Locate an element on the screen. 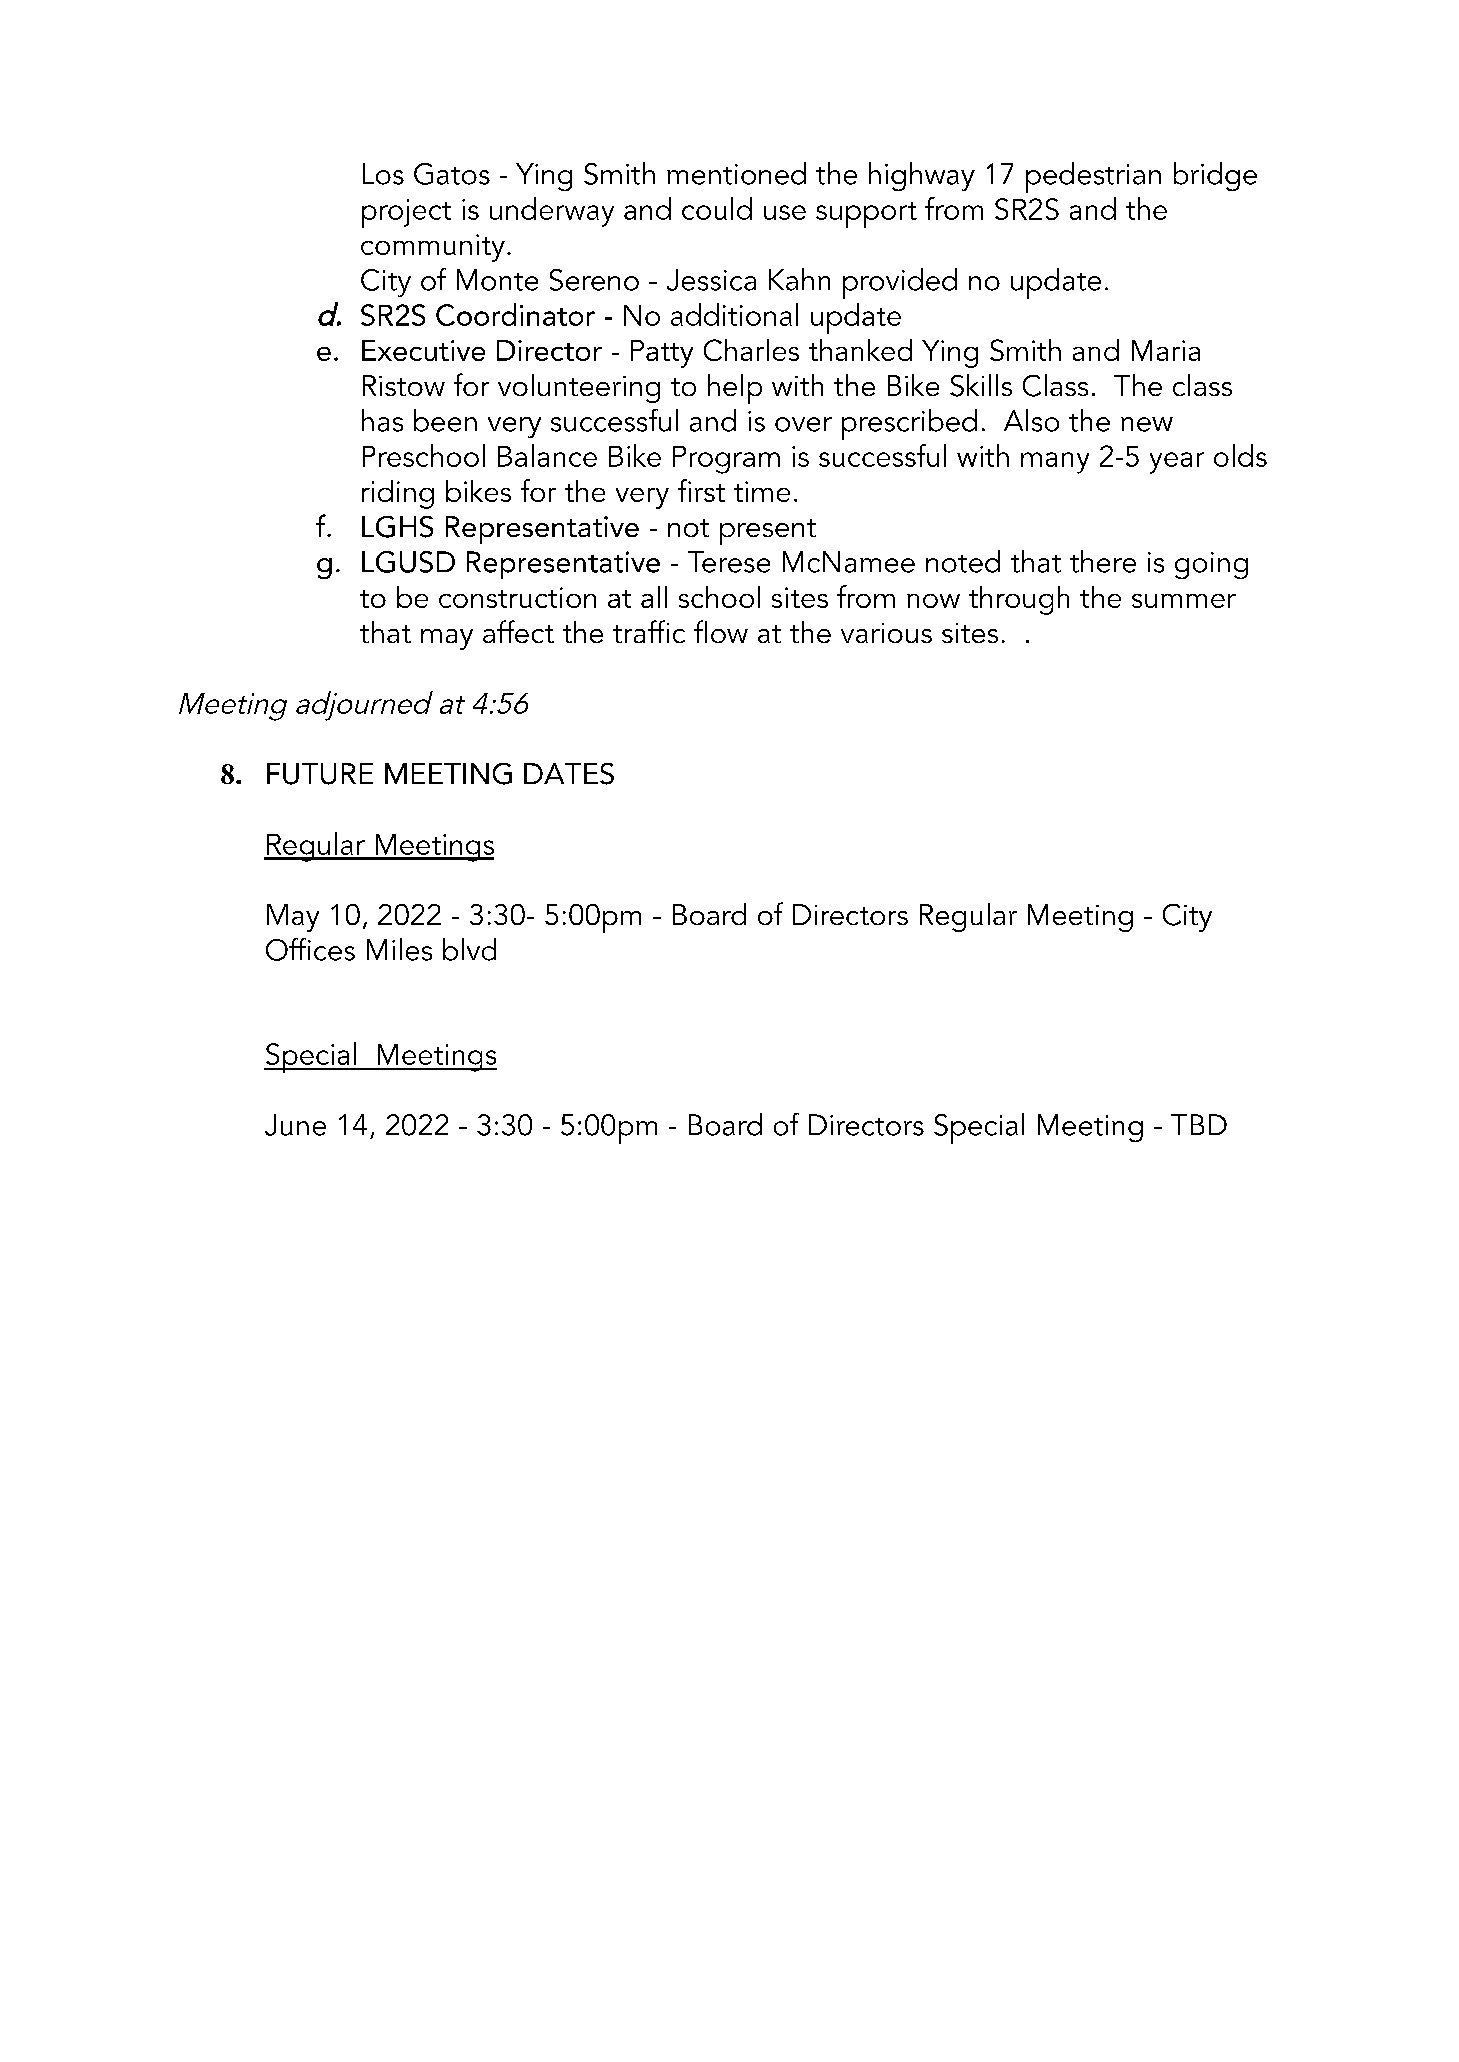 The height and width of the screenshot is (2062, 1459). summer is located at coordinates (1184, 601).
